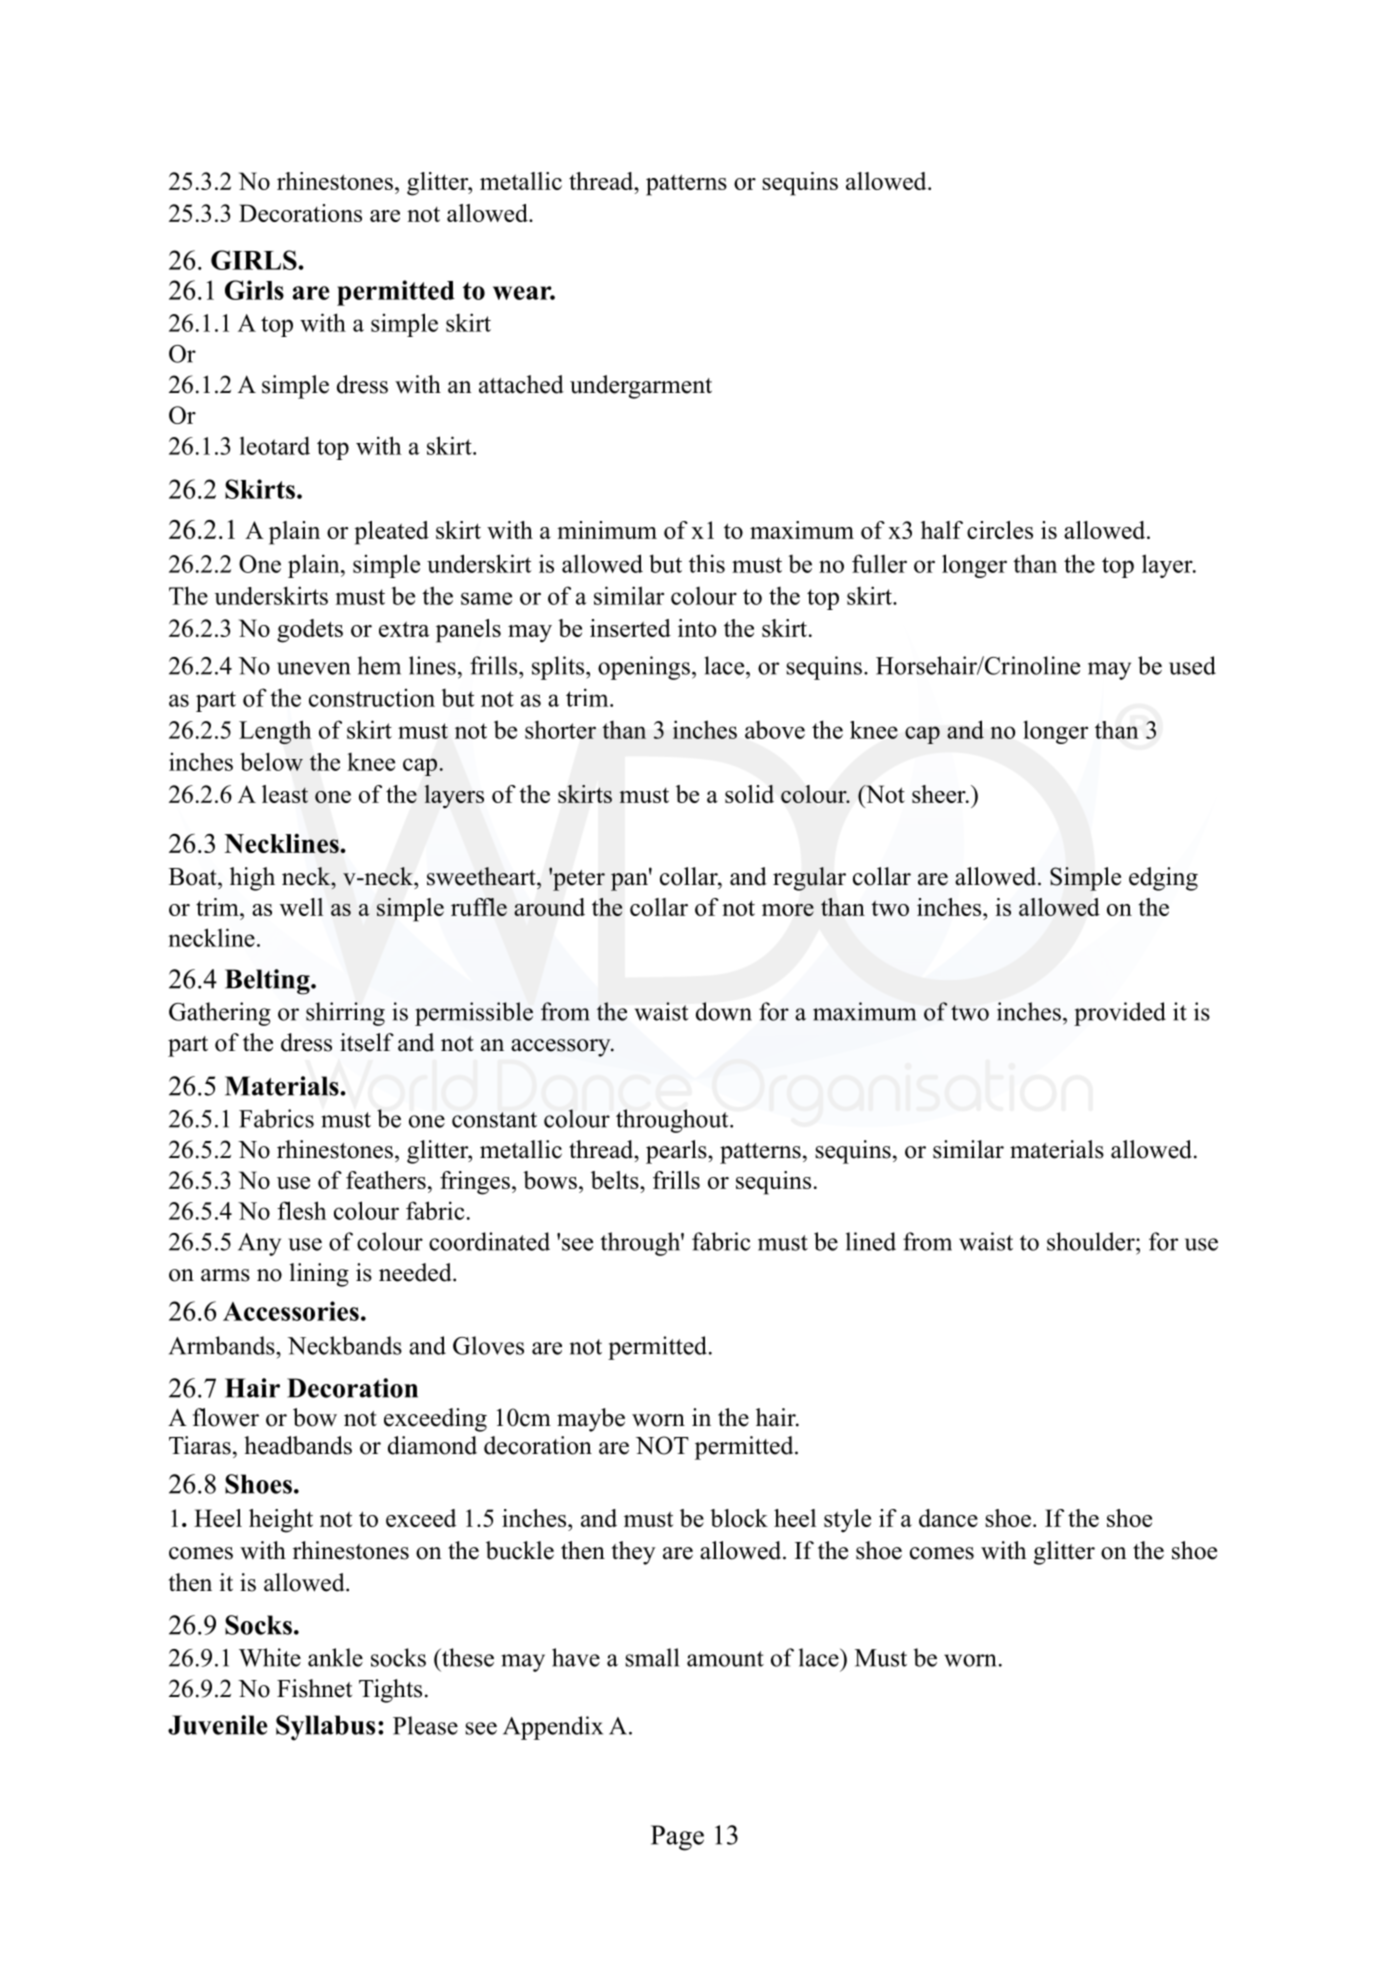  I want to click on circles, so click(1000, 530).
